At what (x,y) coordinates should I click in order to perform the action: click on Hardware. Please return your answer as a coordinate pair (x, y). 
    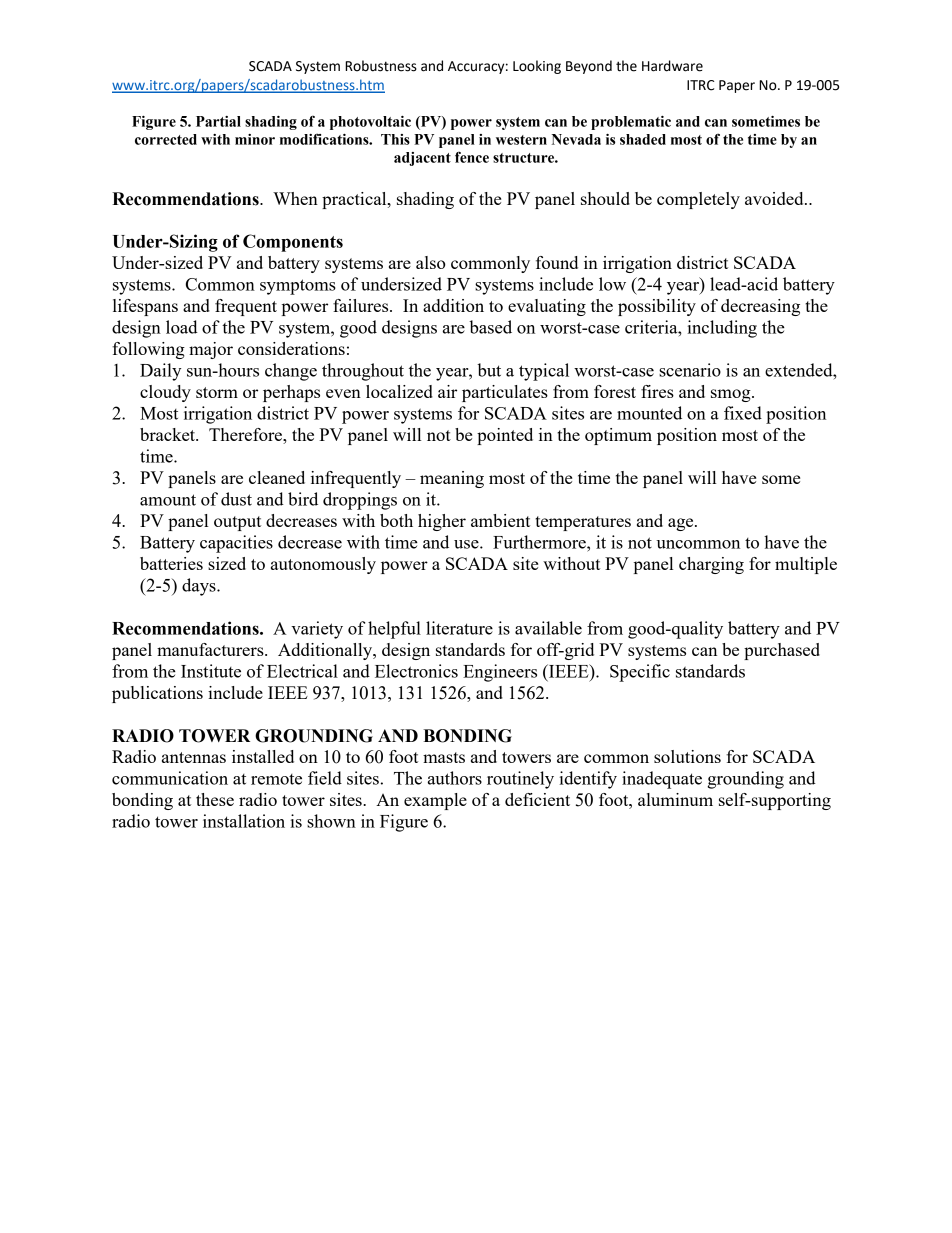
    Looking at the image, I should click on (672, 66).
